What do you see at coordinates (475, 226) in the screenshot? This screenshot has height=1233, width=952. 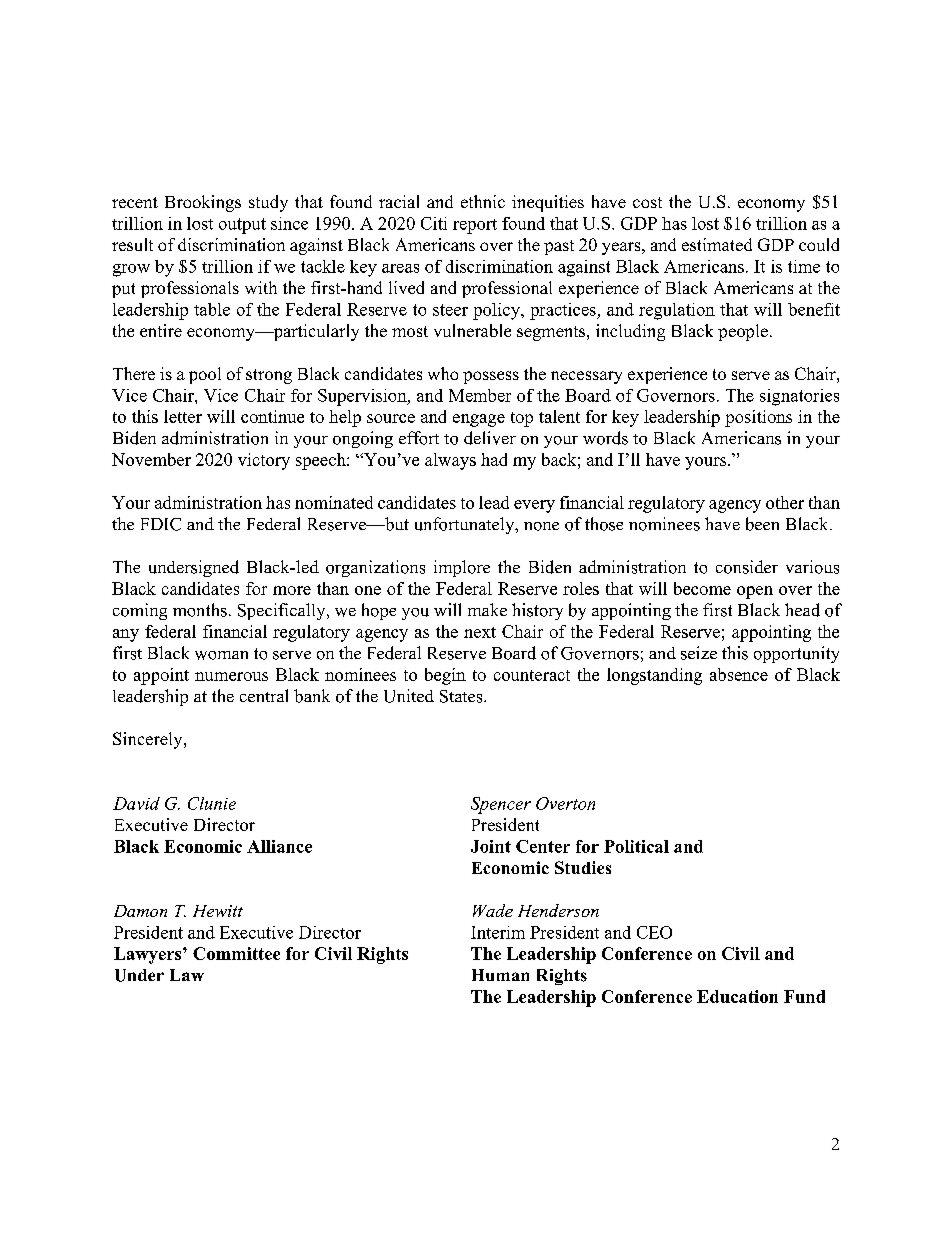 I see `report` at bounding box center [475, 226].
